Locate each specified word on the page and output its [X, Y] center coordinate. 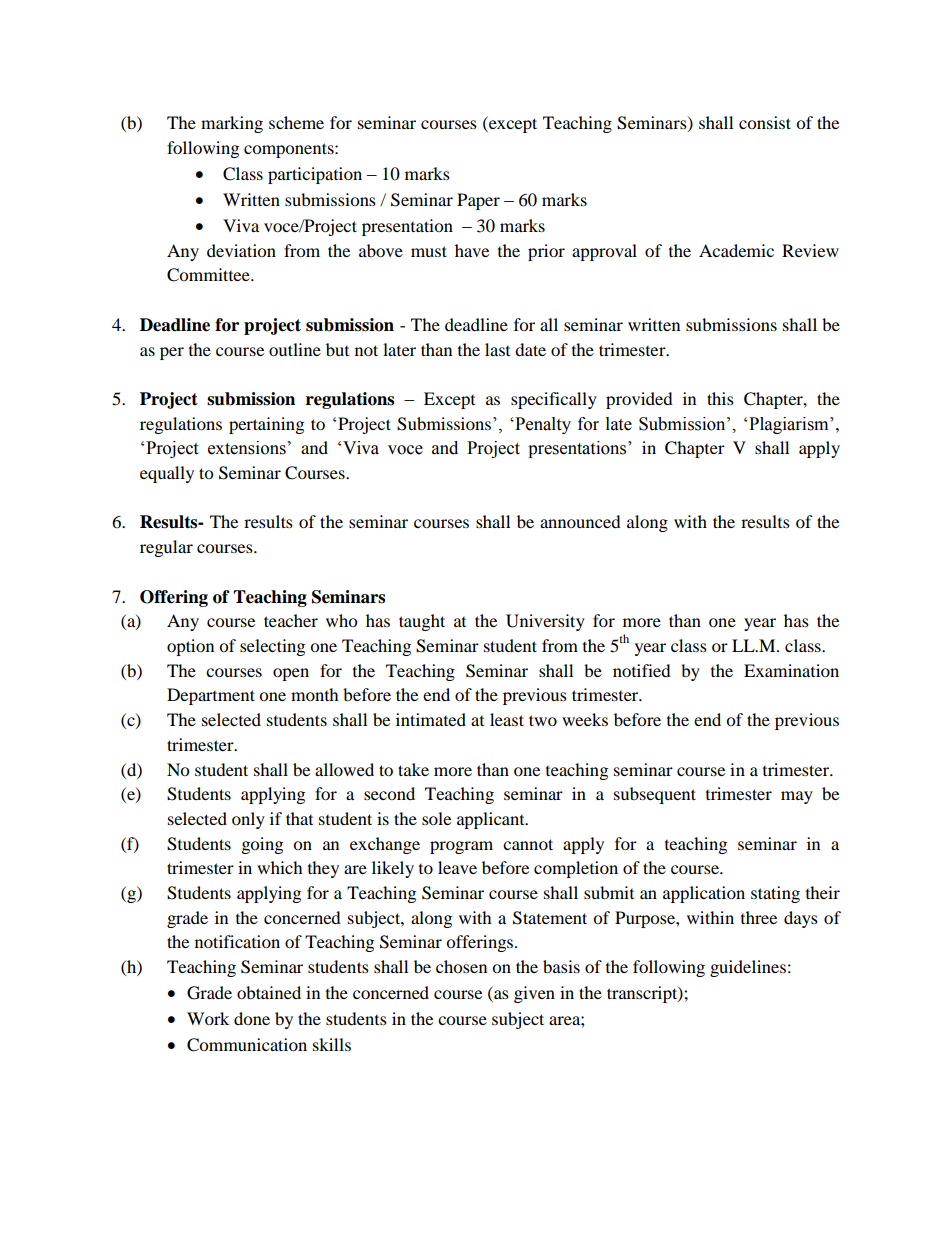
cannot [528, 844]
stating [775, 894]
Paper [478, 201]
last [497, 349]
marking [232, 124]
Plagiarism [790, 425]
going [262, 845]
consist [765, 122]
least [507, 719]
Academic [736, 250]
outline [295, 349]
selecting [272, 647]
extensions [247, 448]
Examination [791, 670]
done [252, 1018]
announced [580, 521]
